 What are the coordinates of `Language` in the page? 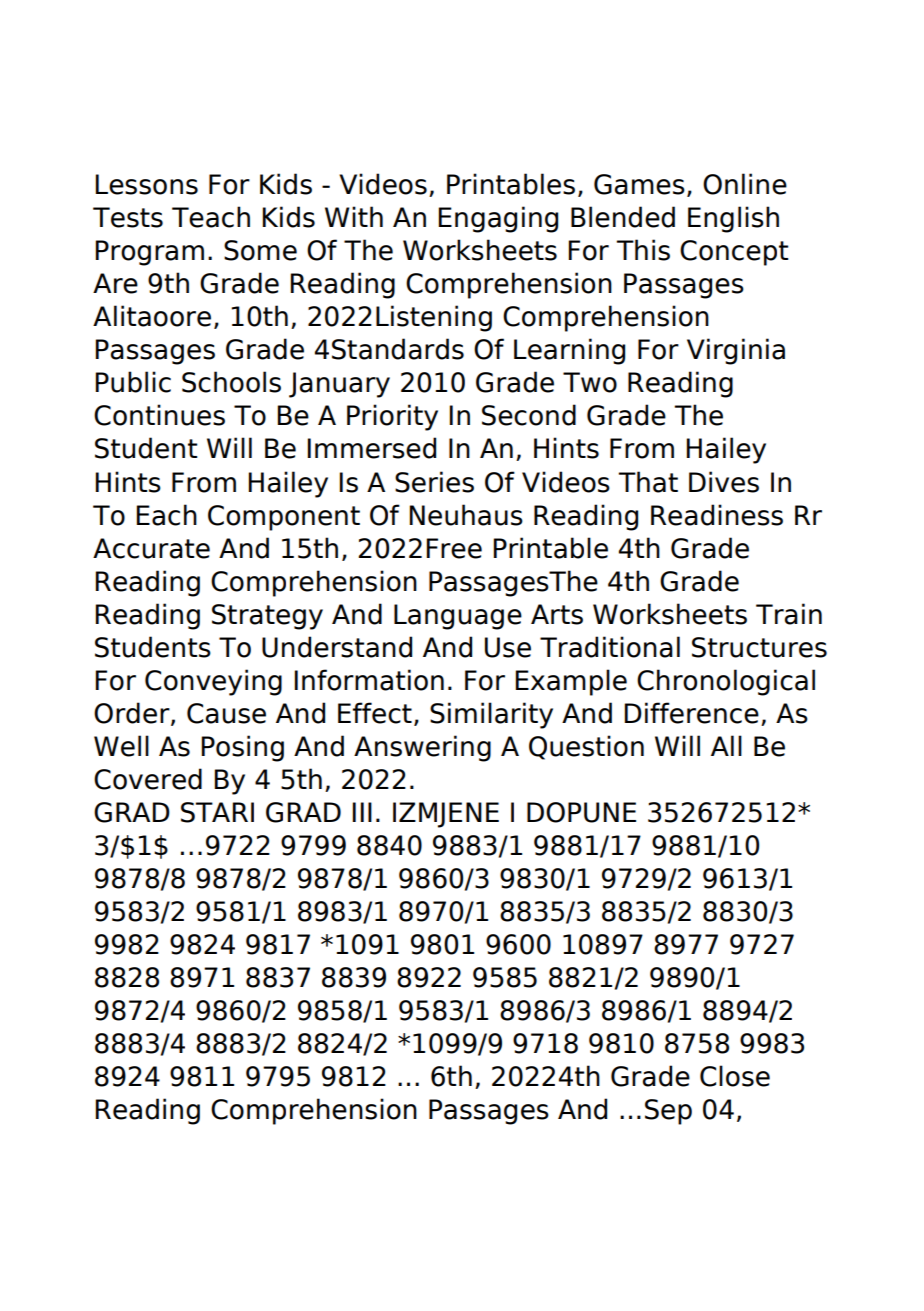 It's located at (458, 617).
